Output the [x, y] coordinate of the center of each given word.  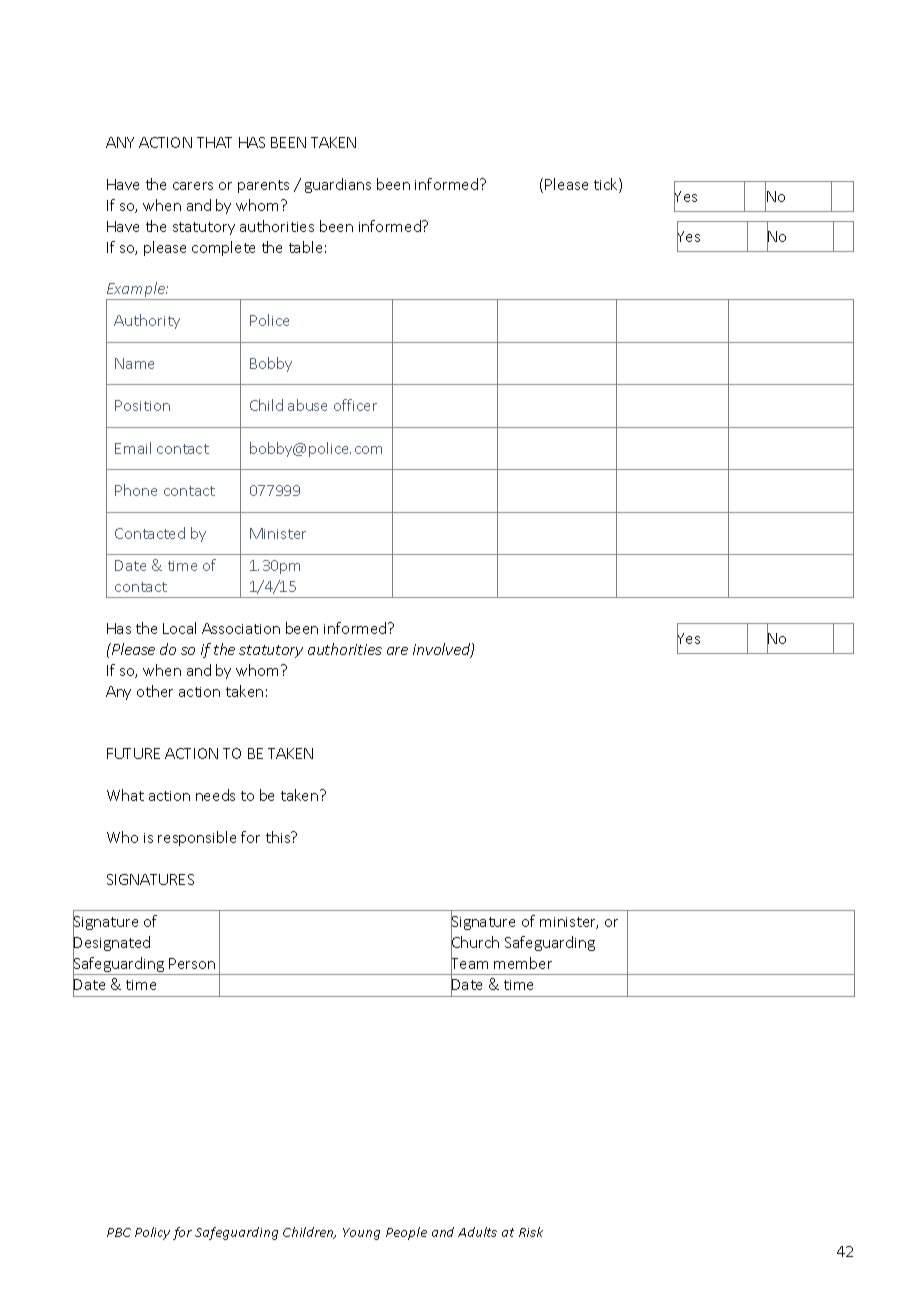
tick [607, 185]
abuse [307, 405]
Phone [136, 490]
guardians [338, 185]
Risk [531, 1232]
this [279, 837]
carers [193, 186]
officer [355, 405]
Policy [152, 1233]
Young [361, 1234]
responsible [197, 838]
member [523, 963]
